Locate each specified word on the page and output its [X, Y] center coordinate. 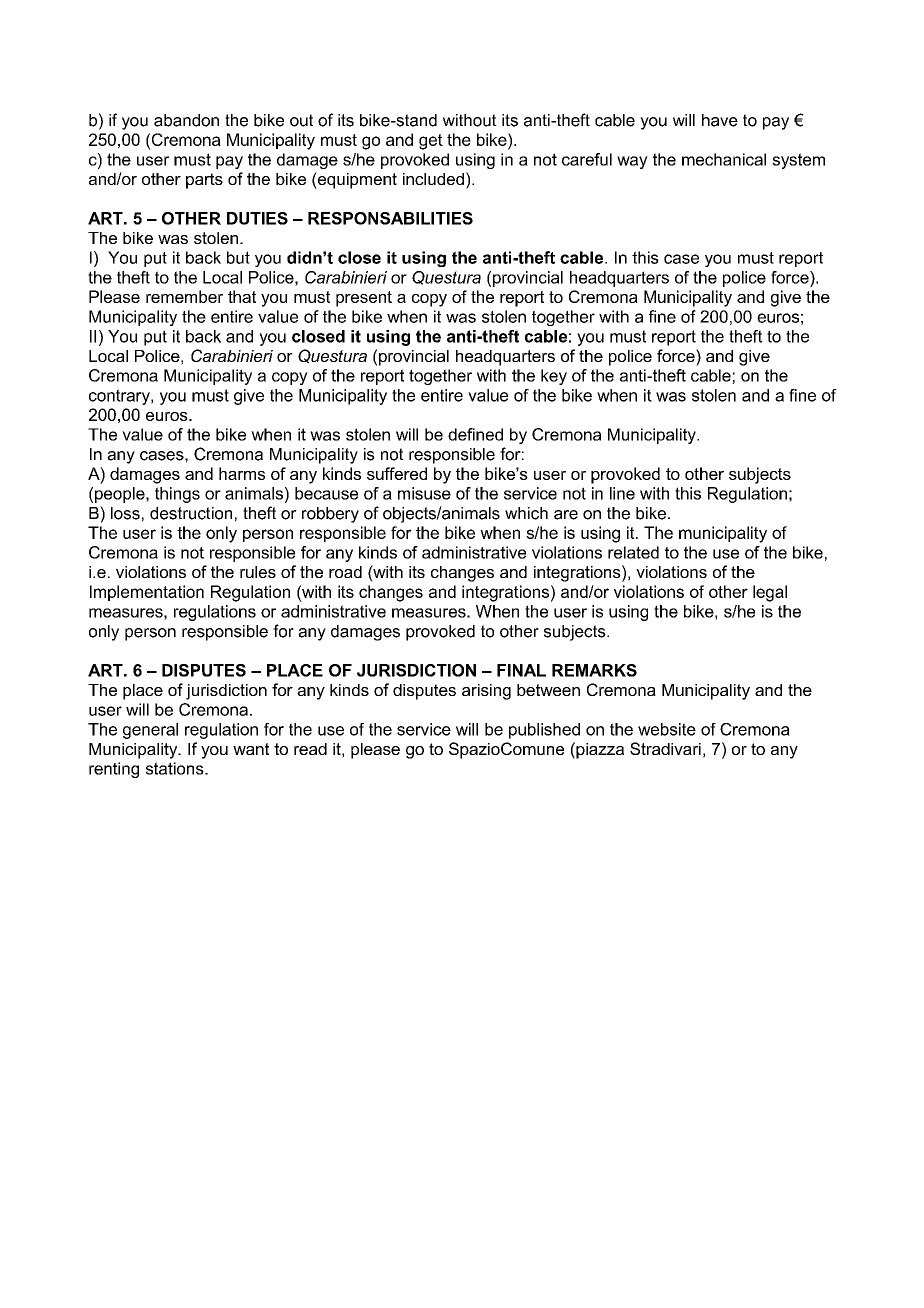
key [554, 377]
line [622, 493]
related [633, 552]
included [433, 179]
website [667, 729]
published [544, 731]
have [720, 120]
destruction [191, 513]
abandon [186, 120]
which [526, 513]
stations [176, 768]
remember [184, 296]
